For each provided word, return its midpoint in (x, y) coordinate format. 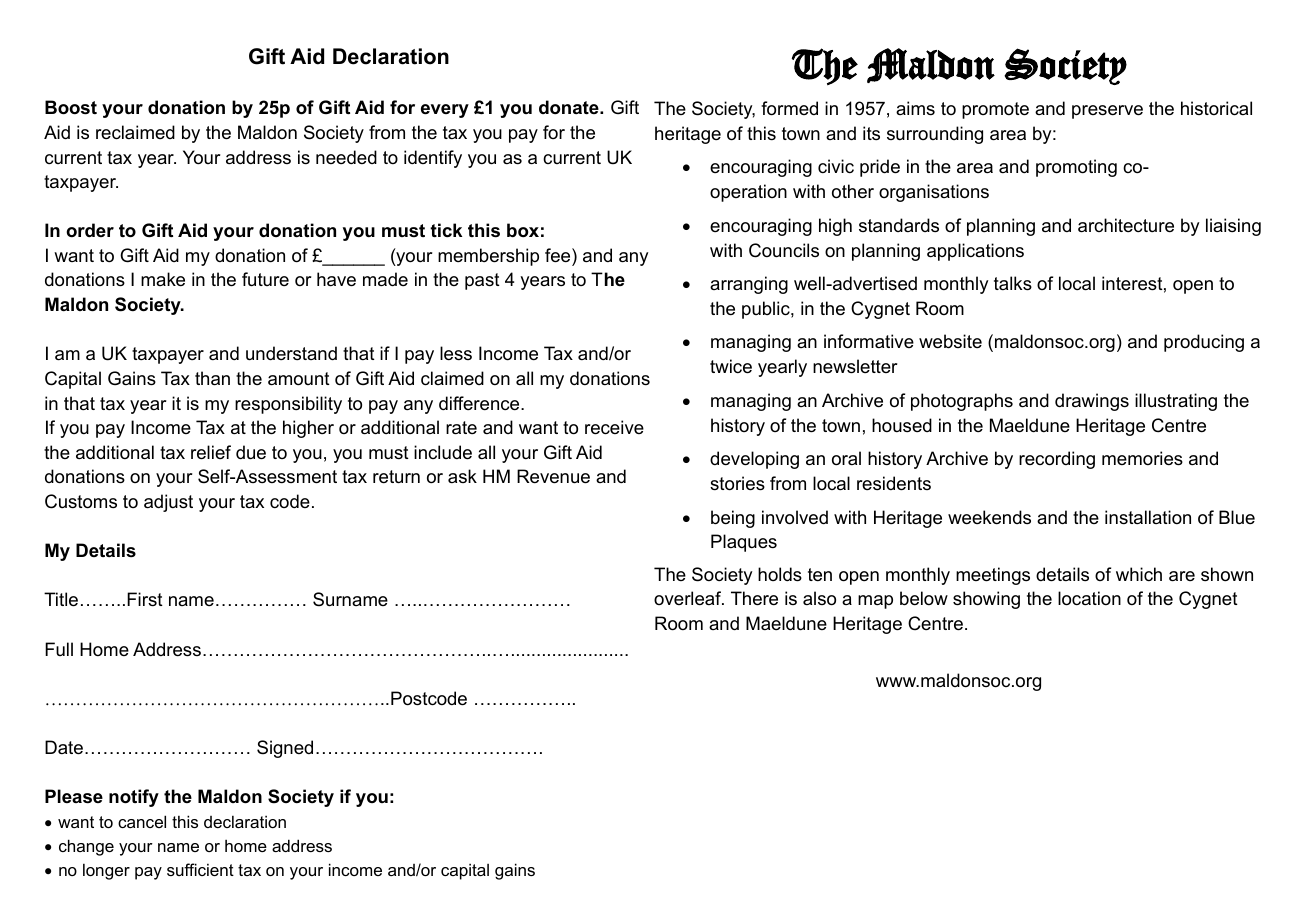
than (212, 378)
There (754, 598)
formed (789, 108)
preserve (1107, 112)
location (1089, 598)
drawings (1092, 402)
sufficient (200, 869)
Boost (71, 107)
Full (59, 649)
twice (731, 366)
